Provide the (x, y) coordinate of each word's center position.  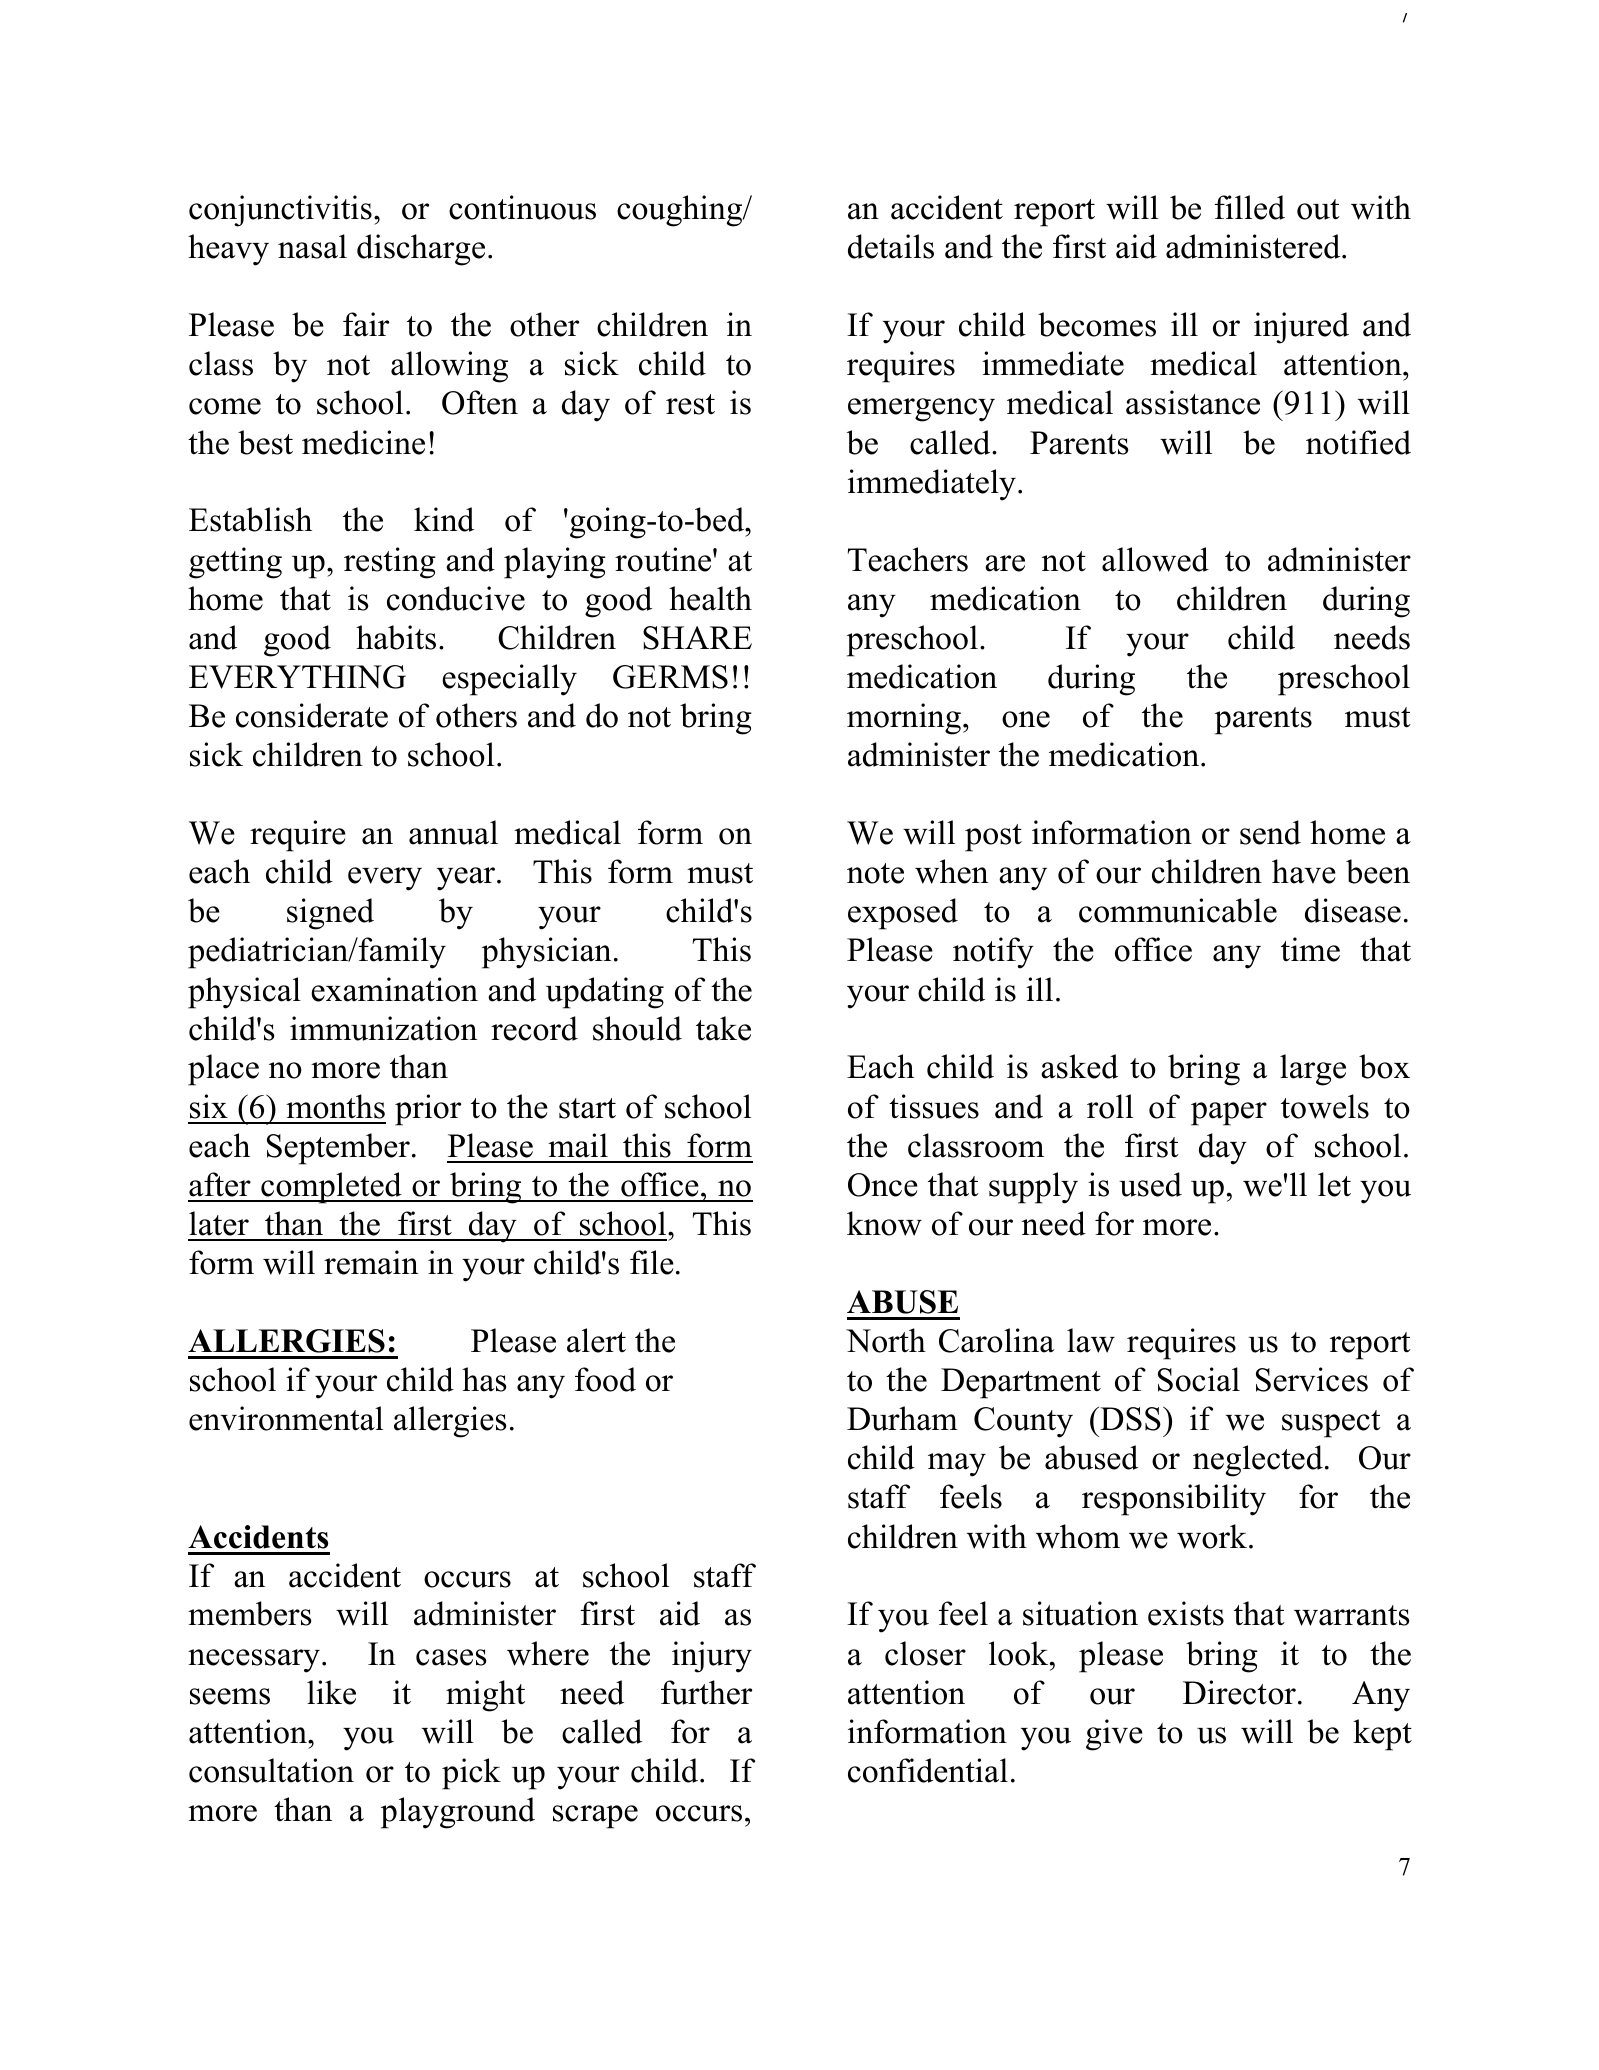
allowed (1155, 559)
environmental (286, 1418)
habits (396, 637)
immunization (383, 1028)
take (723, 1028)
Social (1199, 1379)
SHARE (697, 638)
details (891, 246)
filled (1250, 207)
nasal (312, 246)
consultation (271, 1770)
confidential (928, 1770)
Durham (902, 1418)
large (1313, 1070)
